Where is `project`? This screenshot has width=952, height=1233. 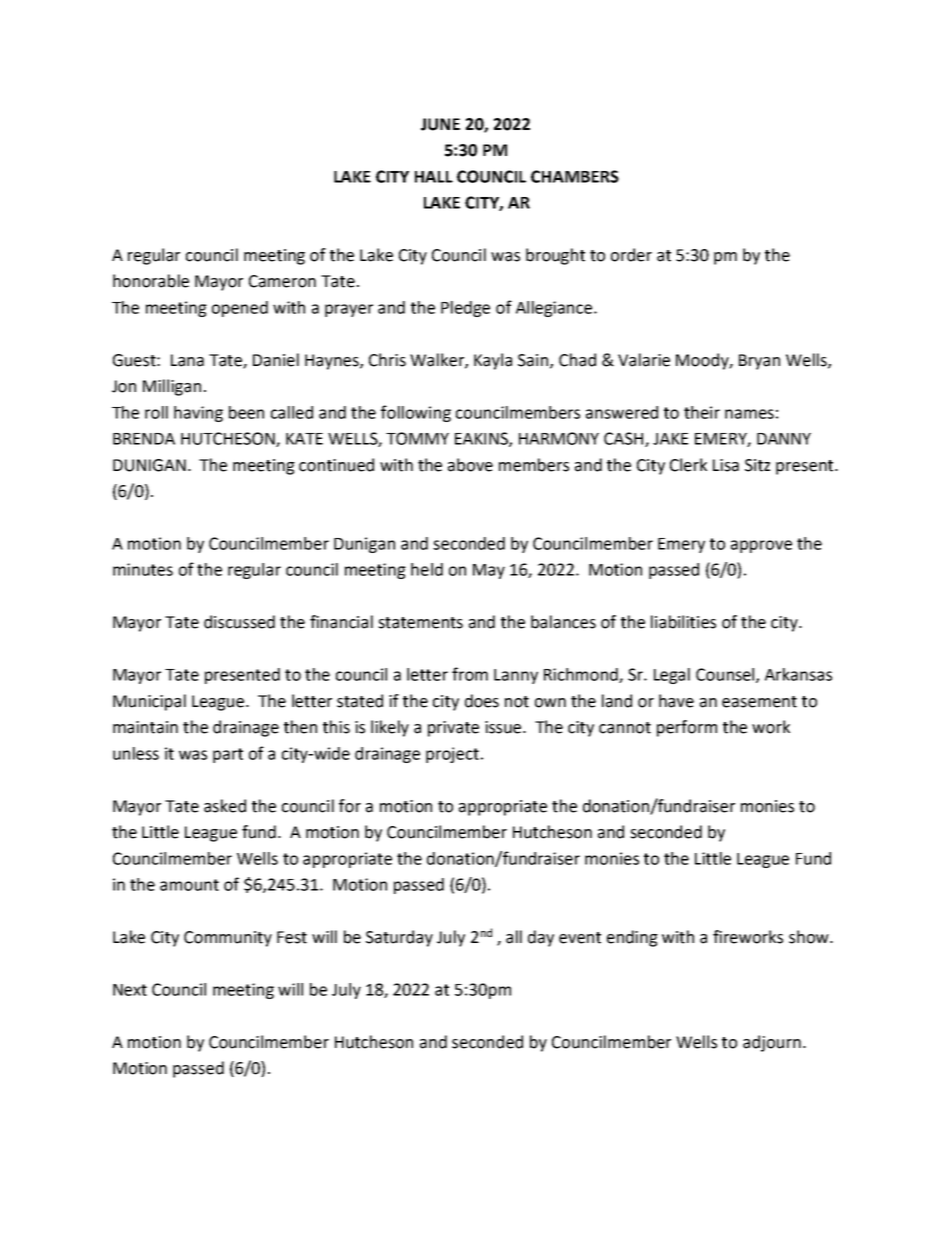
project is located at coordinates (452, 755).
